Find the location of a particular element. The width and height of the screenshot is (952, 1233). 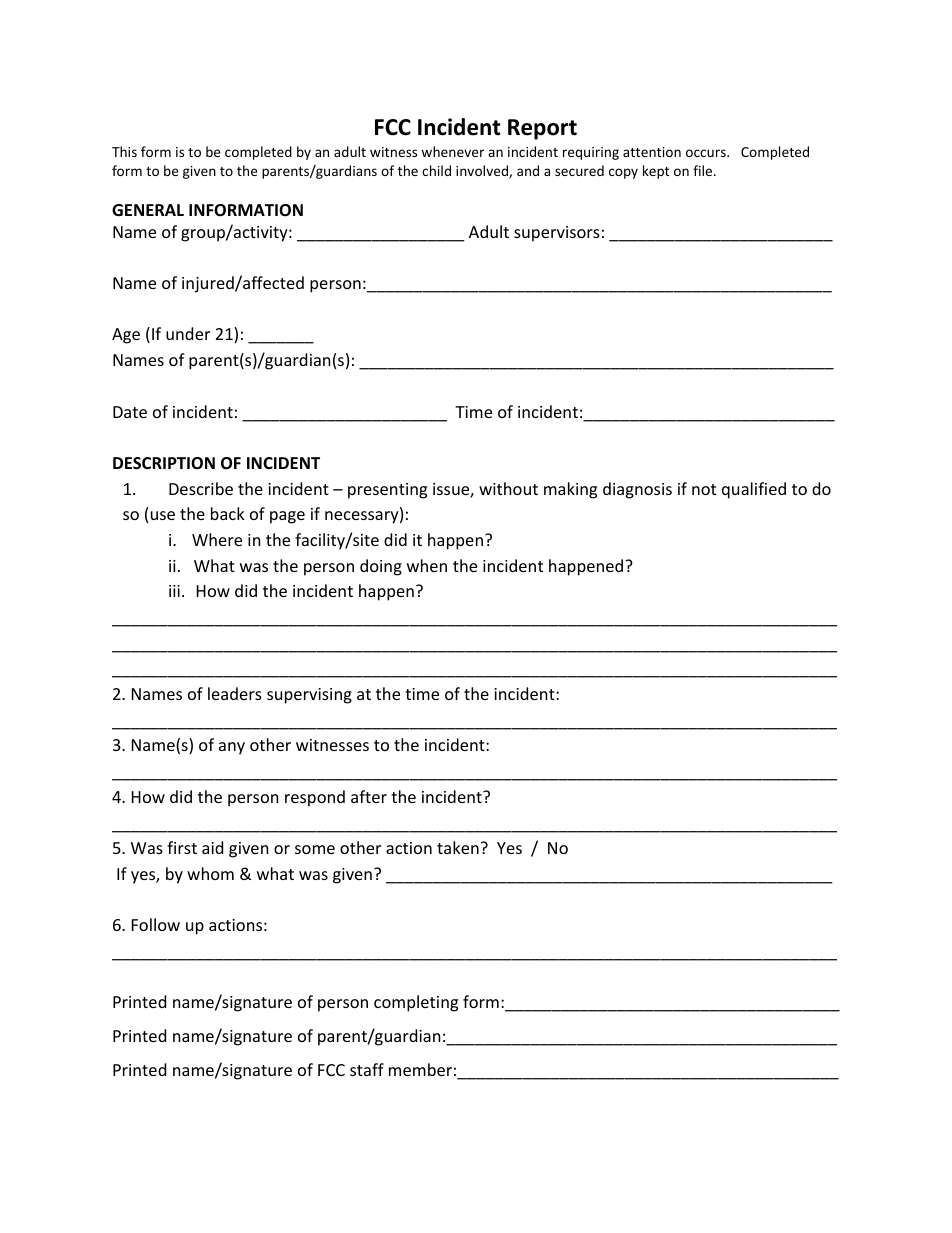

Follow is located at coordinates (156, 924).
